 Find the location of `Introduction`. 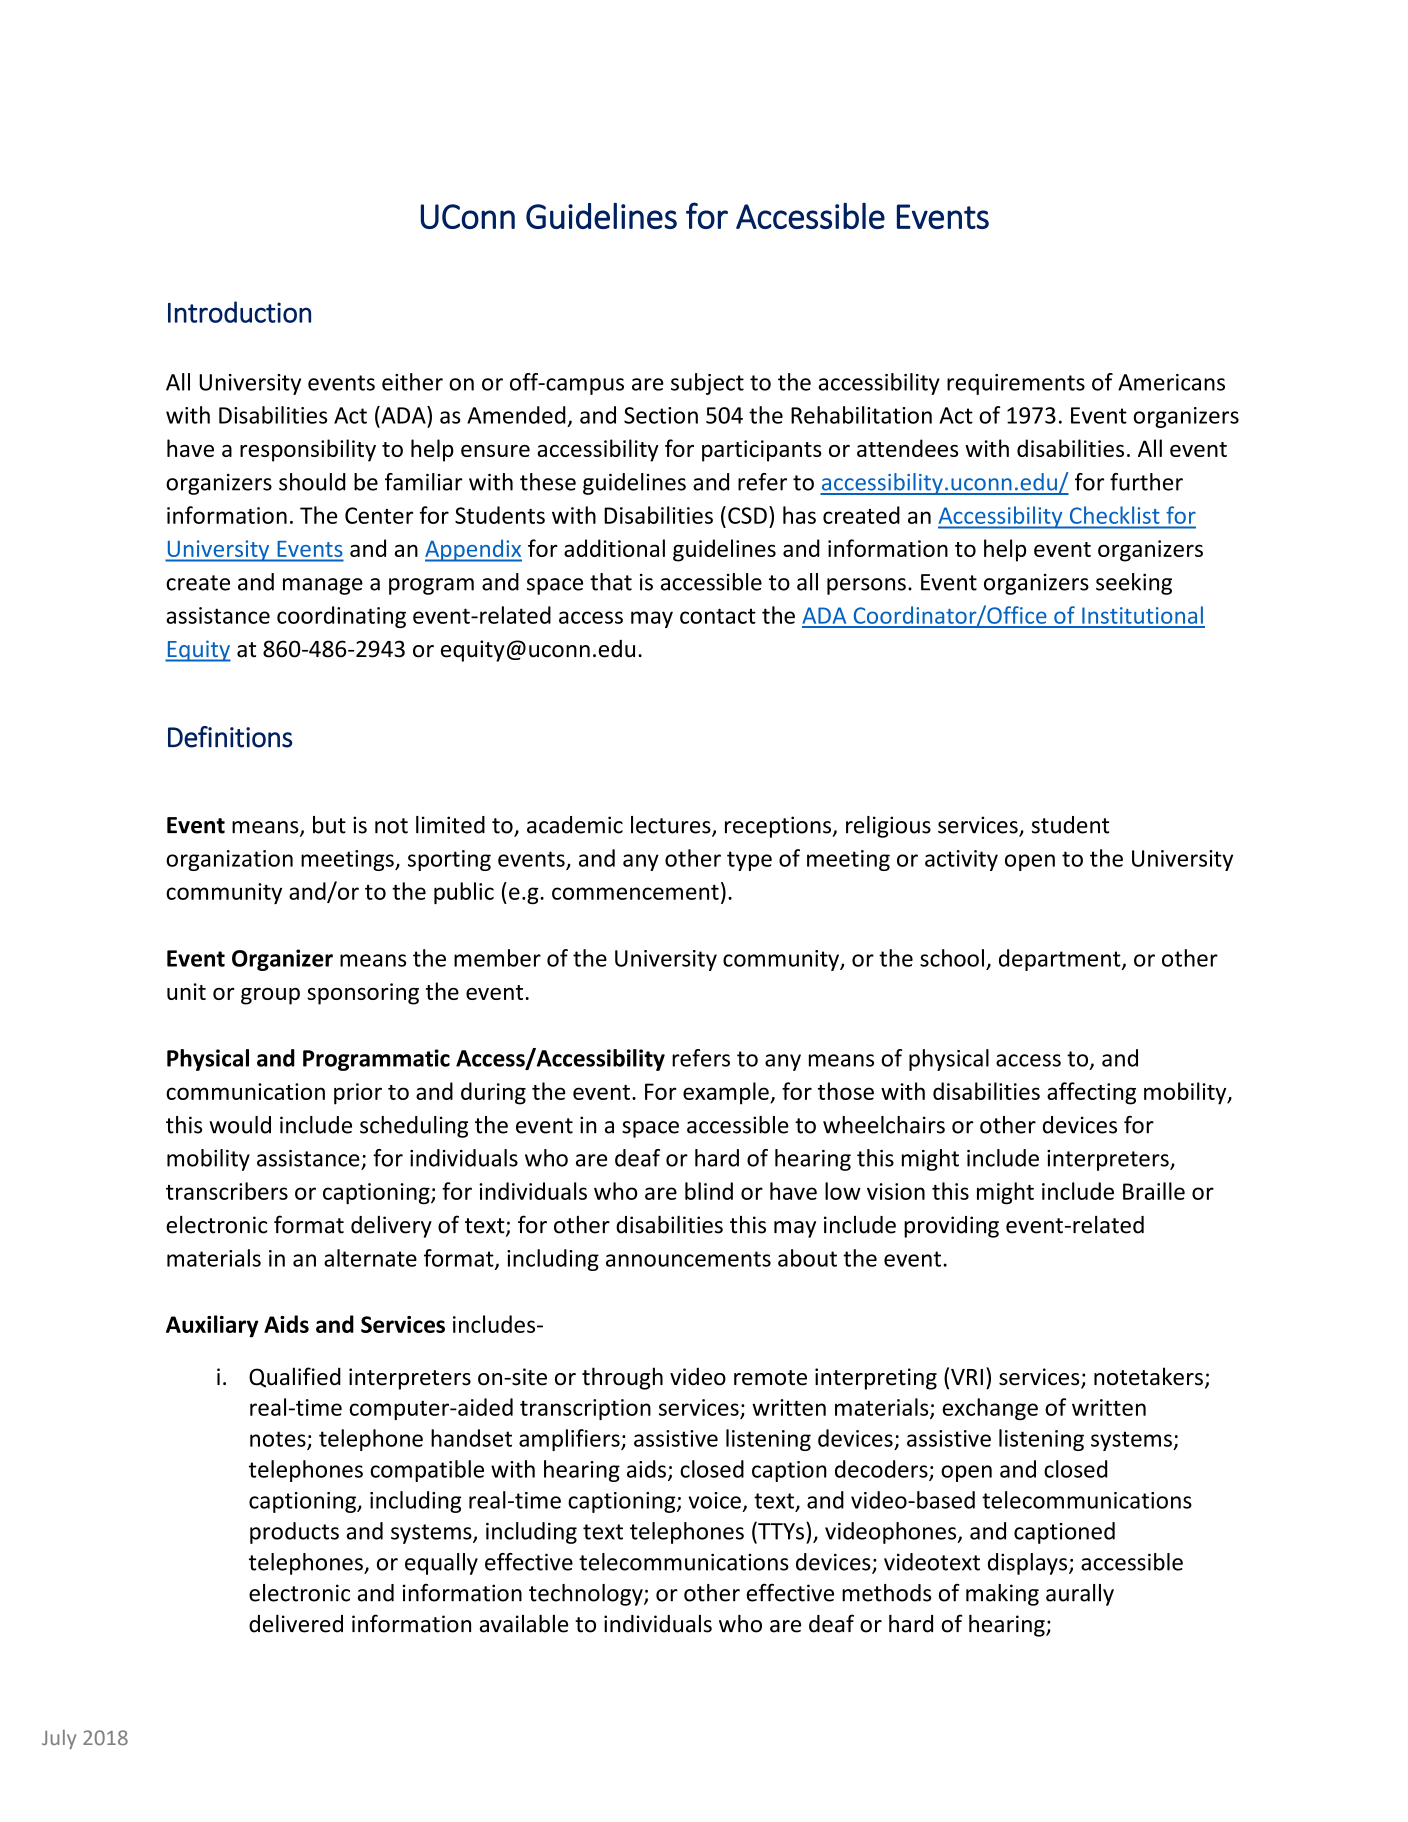

Introduction is located at coordinates (239, 312).
